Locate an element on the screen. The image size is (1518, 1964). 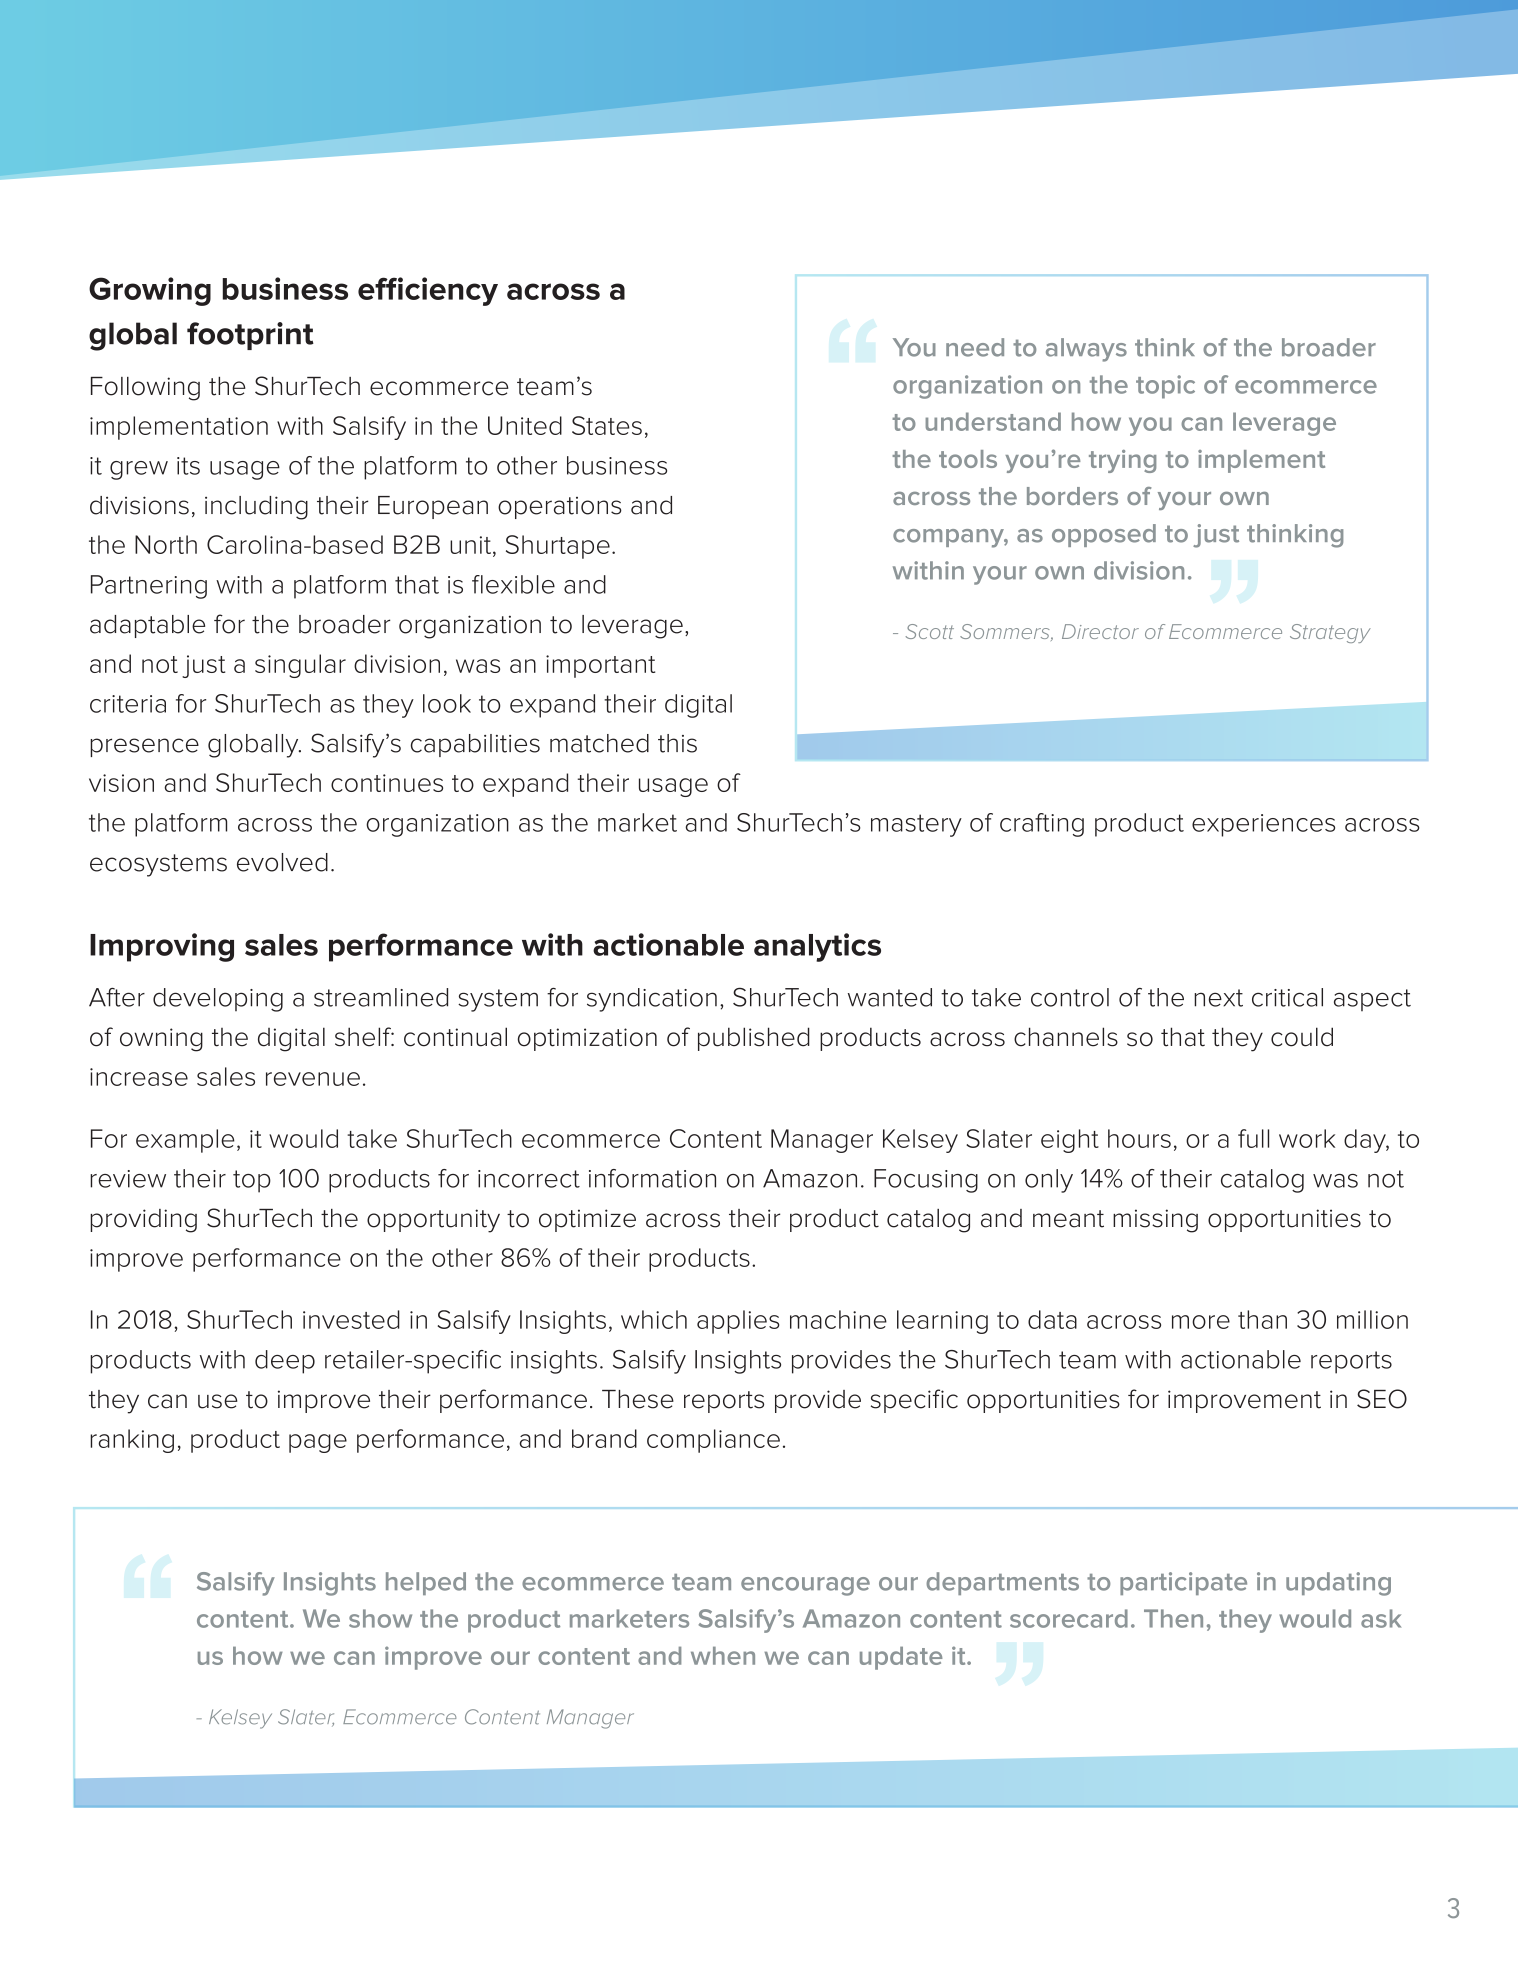
topic is located at coordinates (1165, 387).
